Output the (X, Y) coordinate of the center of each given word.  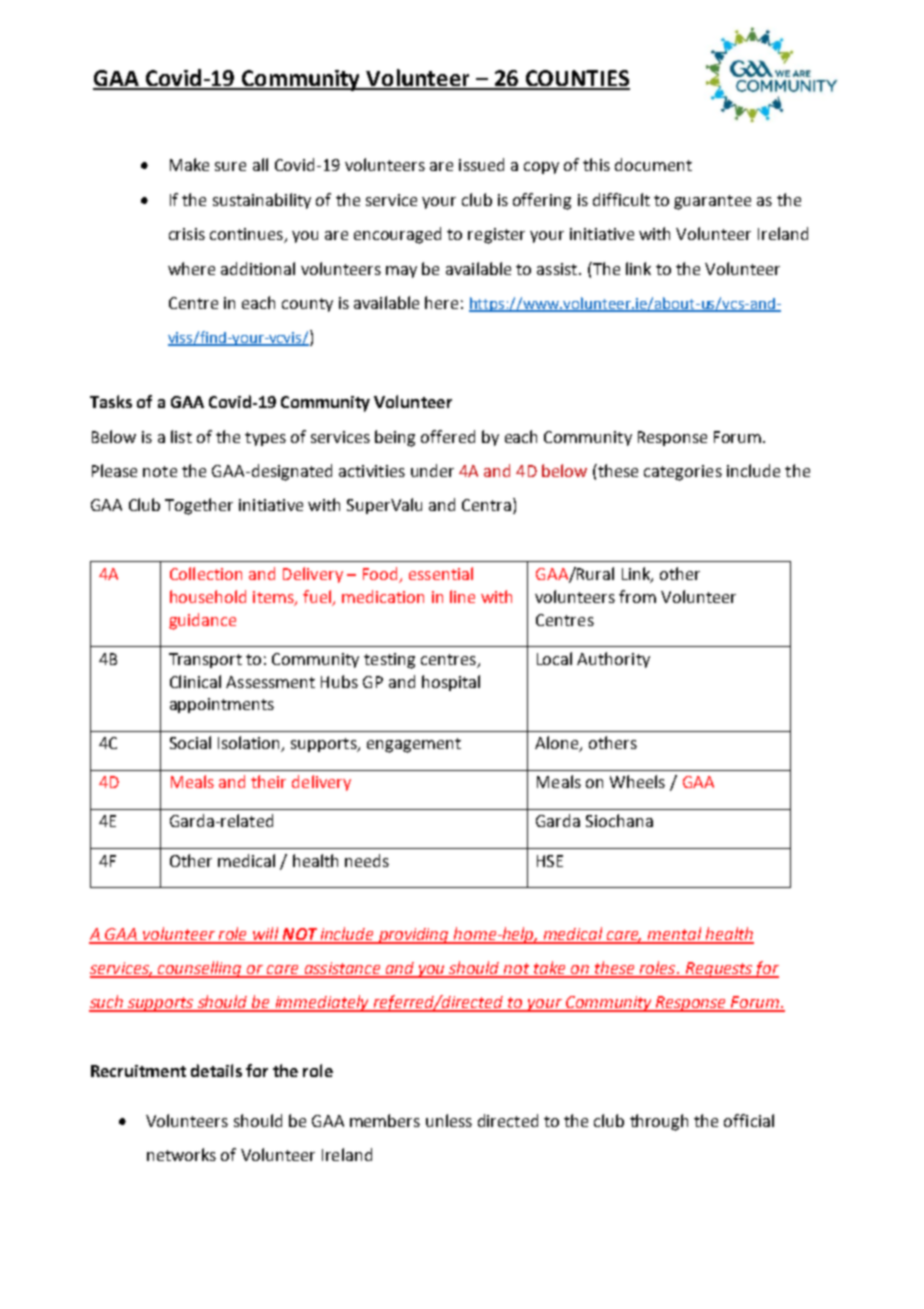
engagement (414, 745)
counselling (200, 969)
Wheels (637, 781)
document (653, 164)
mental (675, 935)
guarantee (712, 202)
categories (683, 473)
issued (481, 164)
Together (199, 506)
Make (189, 164)
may (401, 272)
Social (190, 742)
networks (181, 1154)
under (432, 470)
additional (258, 268)
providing (413, 936)
